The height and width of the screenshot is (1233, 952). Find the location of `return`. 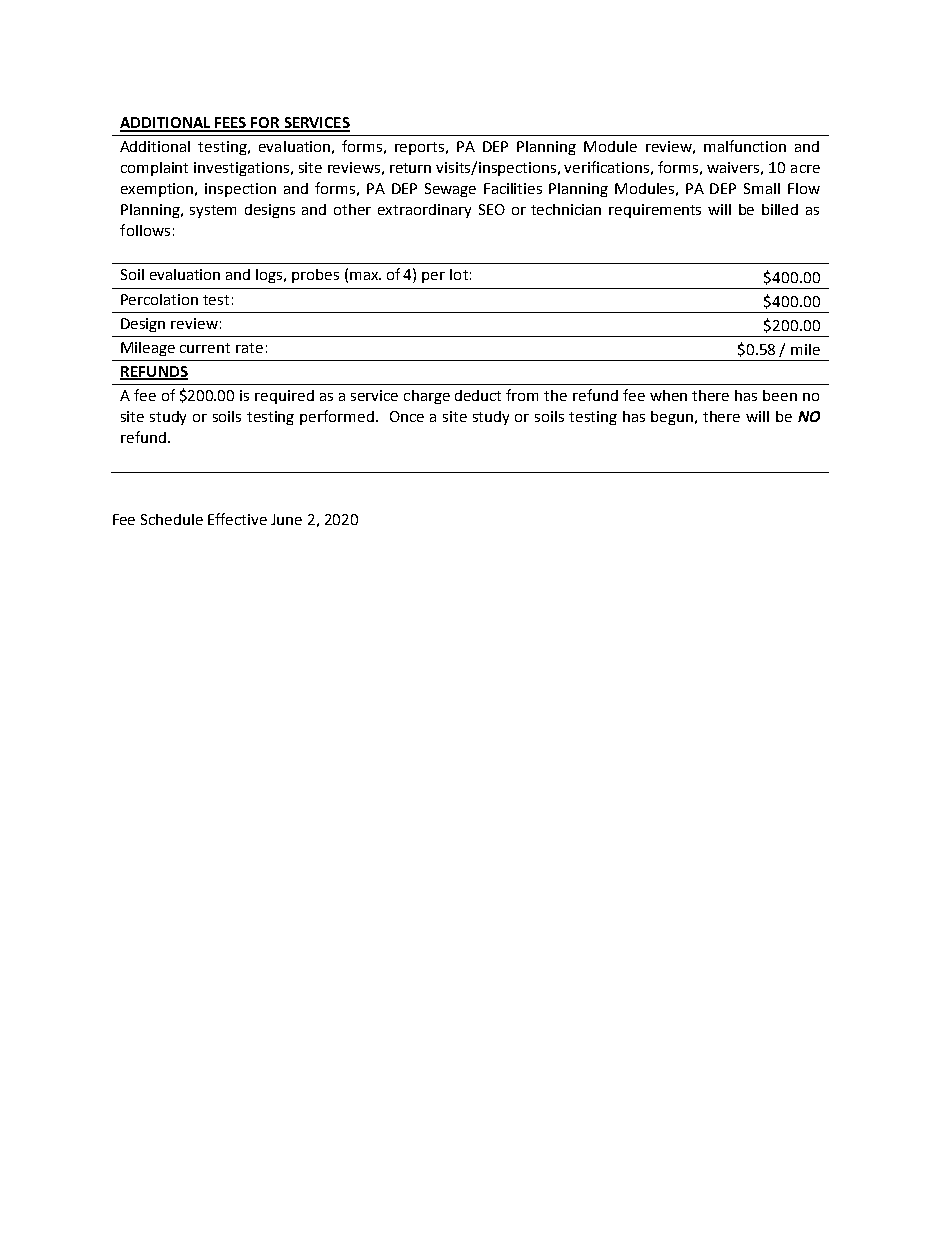

return is located at coordinates (410, 168).
